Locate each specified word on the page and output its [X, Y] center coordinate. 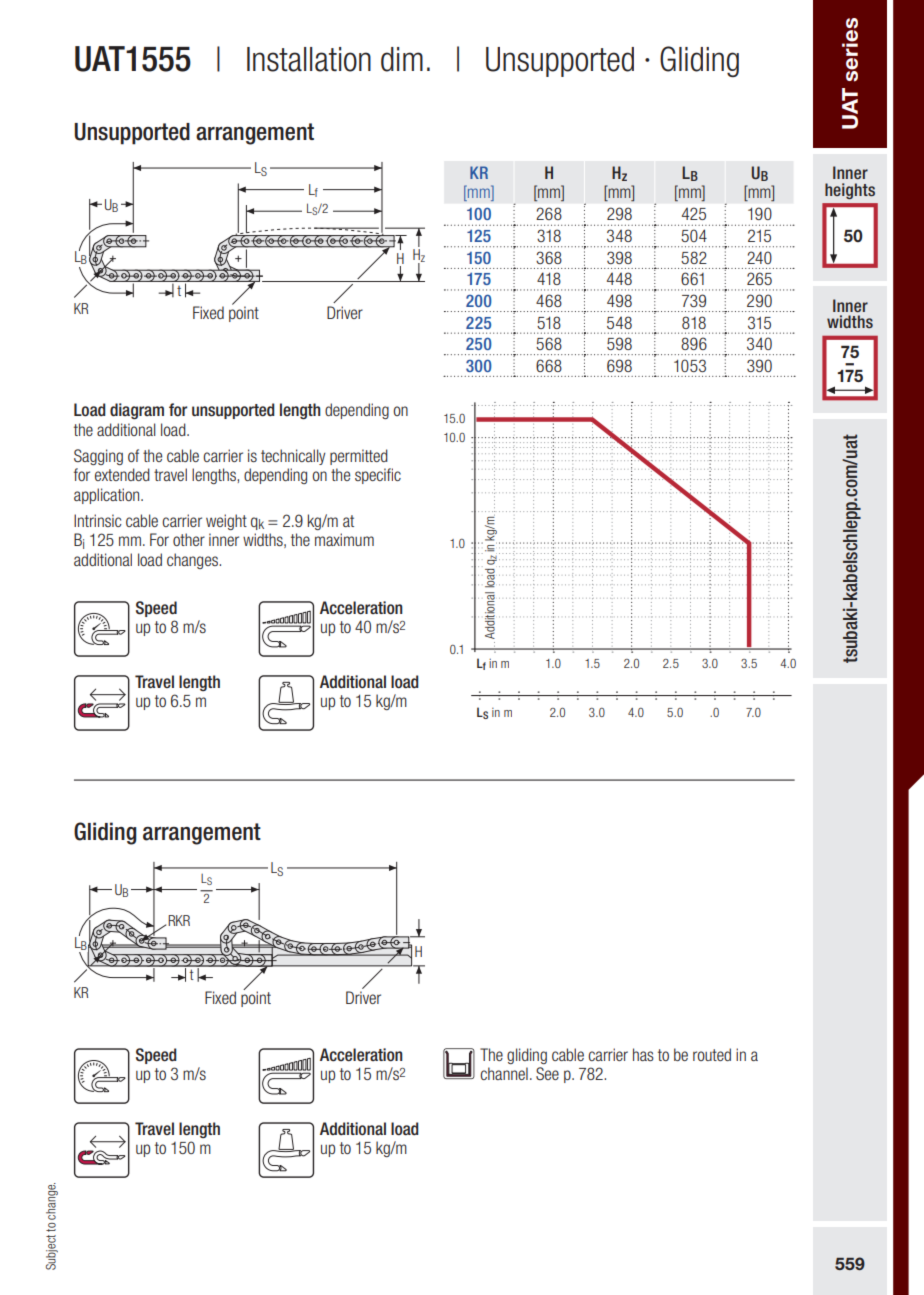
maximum [344, 539]
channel [504, 1073]
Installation [309, 59]
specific [378, 476]
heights [850, 191]
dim [402, 59]
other [189, 539]
